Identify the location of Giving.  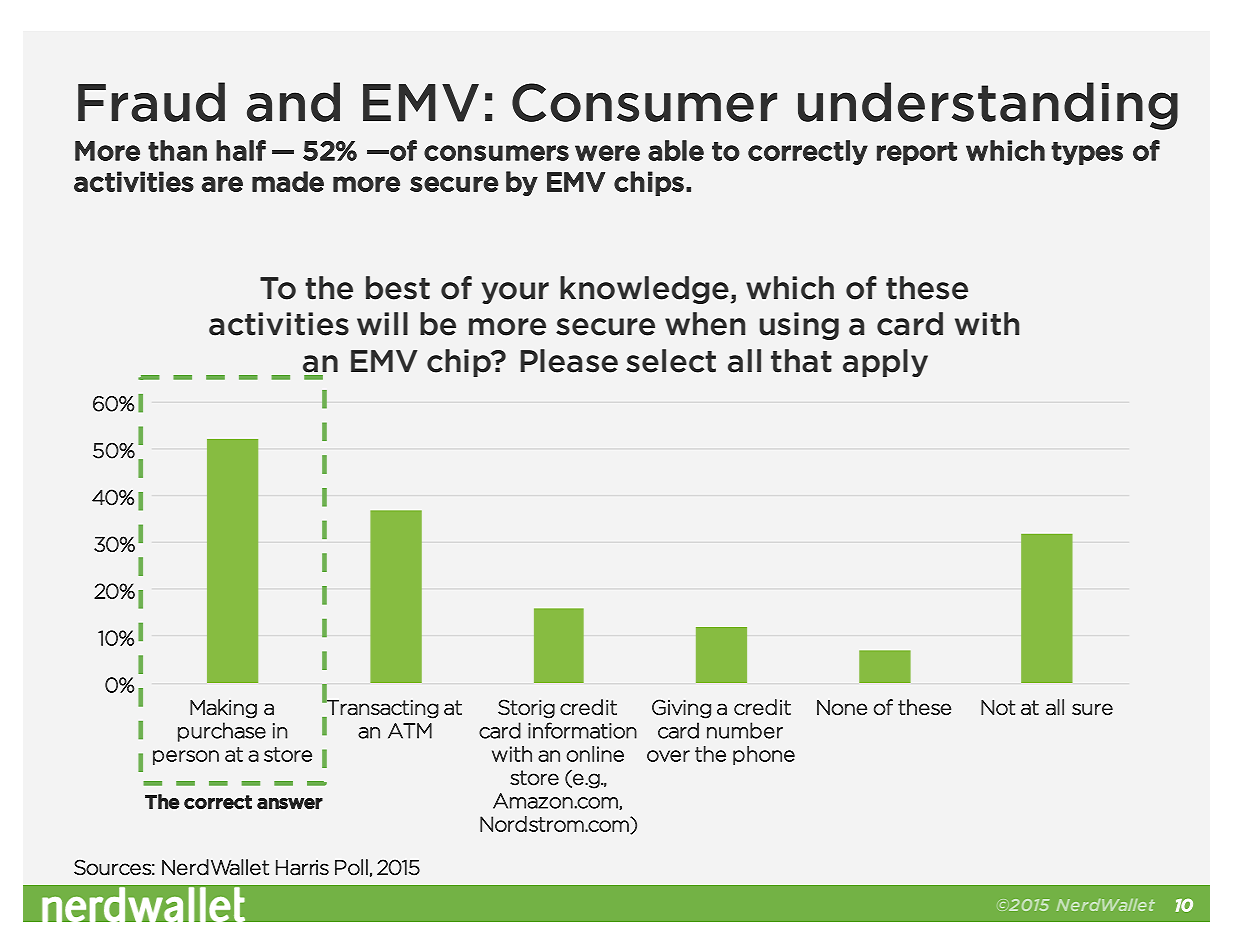
(681, 709).
